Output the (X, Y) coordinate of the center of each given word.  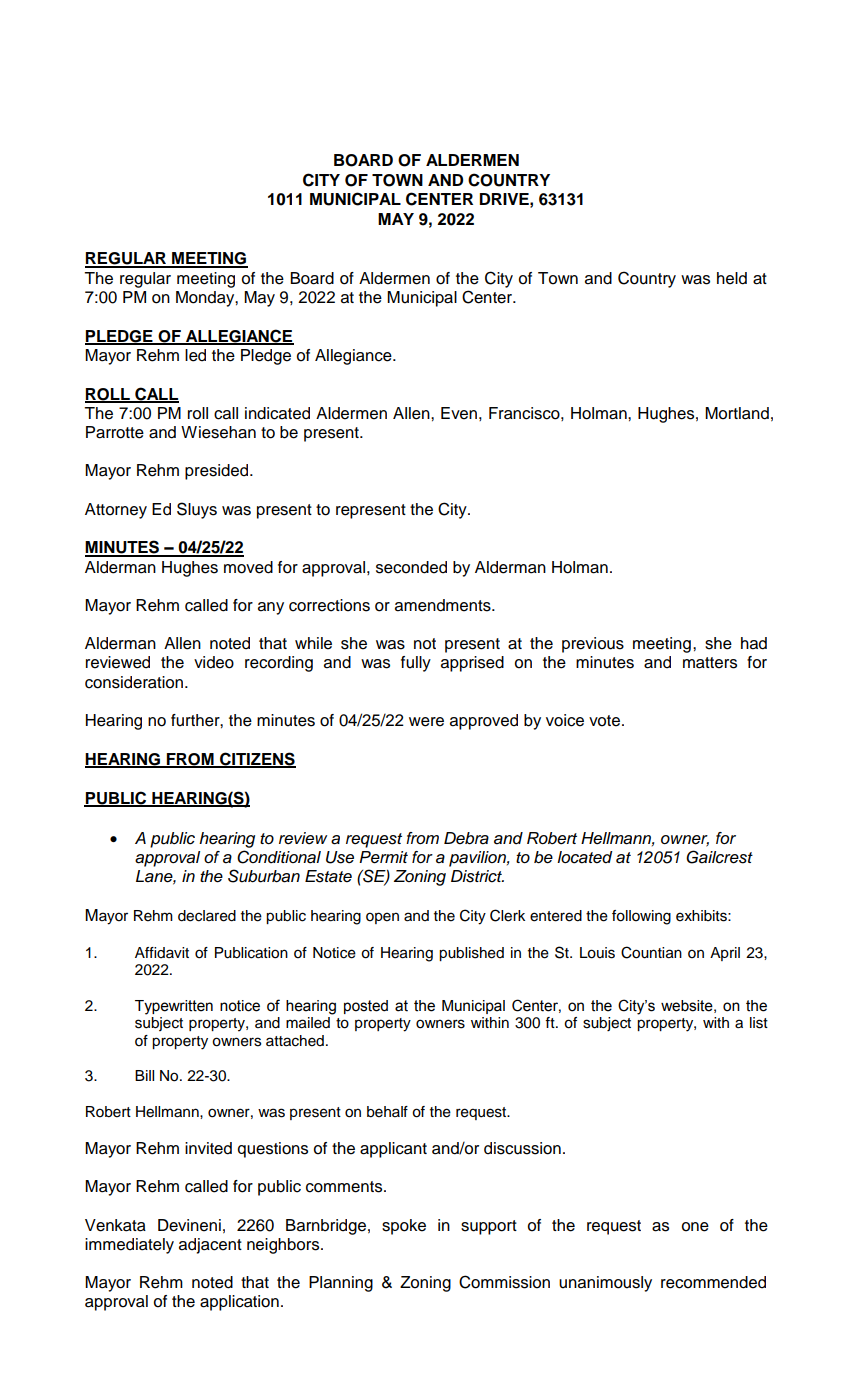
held (732, 278)
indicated (277, 413)
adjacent (210, 1246)
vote (606, 721)
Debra (466, 838)
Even (459, 413)
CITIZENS (257, 760)
